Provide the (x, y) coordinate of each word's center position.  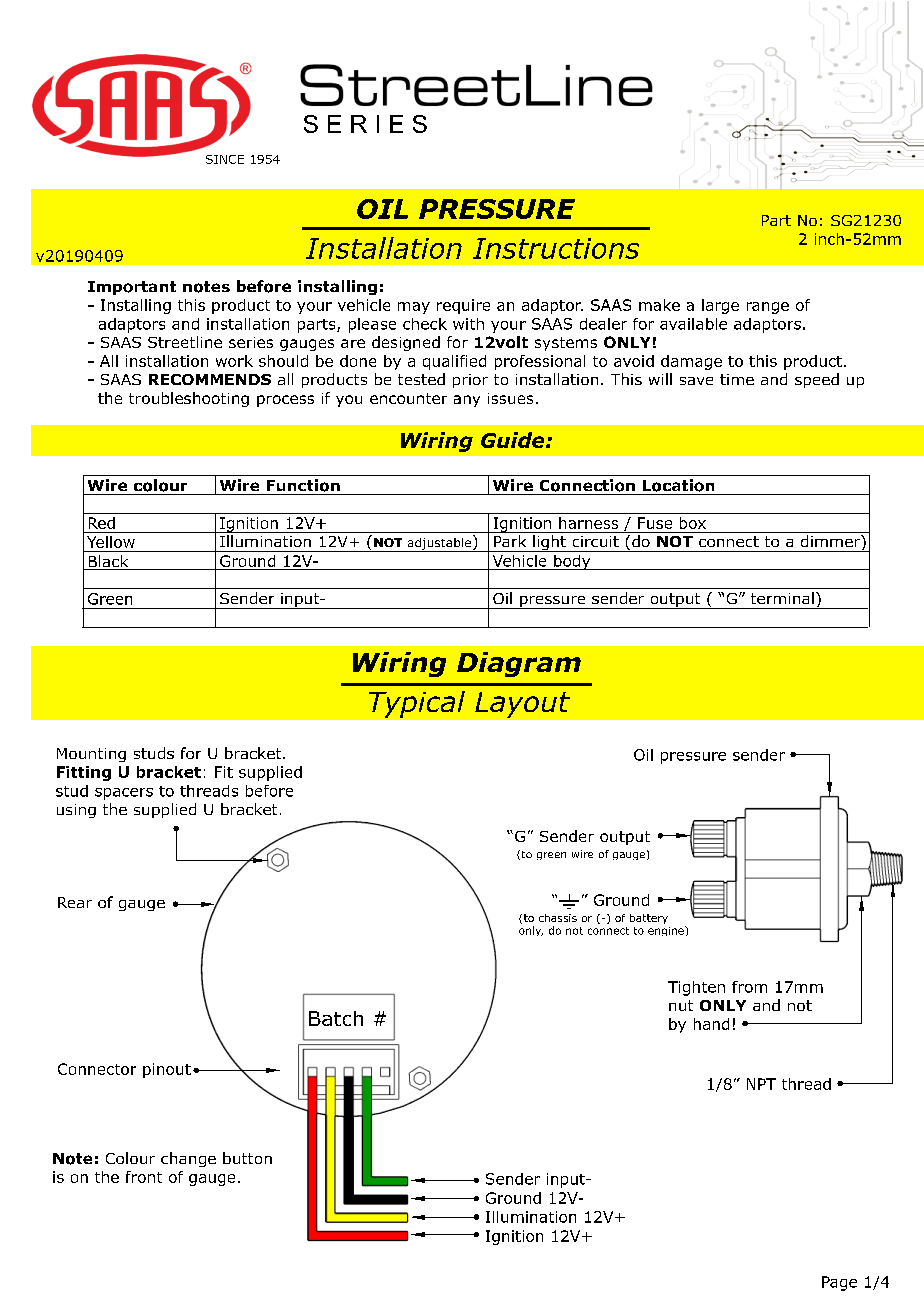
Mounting (91, 755)
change (188, 1159)
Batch (336, 1018)
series (251, 342)
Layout (522, 705)
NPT (761, 1084)
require (463, 306)
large (720, 306)
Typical (417, 704)
